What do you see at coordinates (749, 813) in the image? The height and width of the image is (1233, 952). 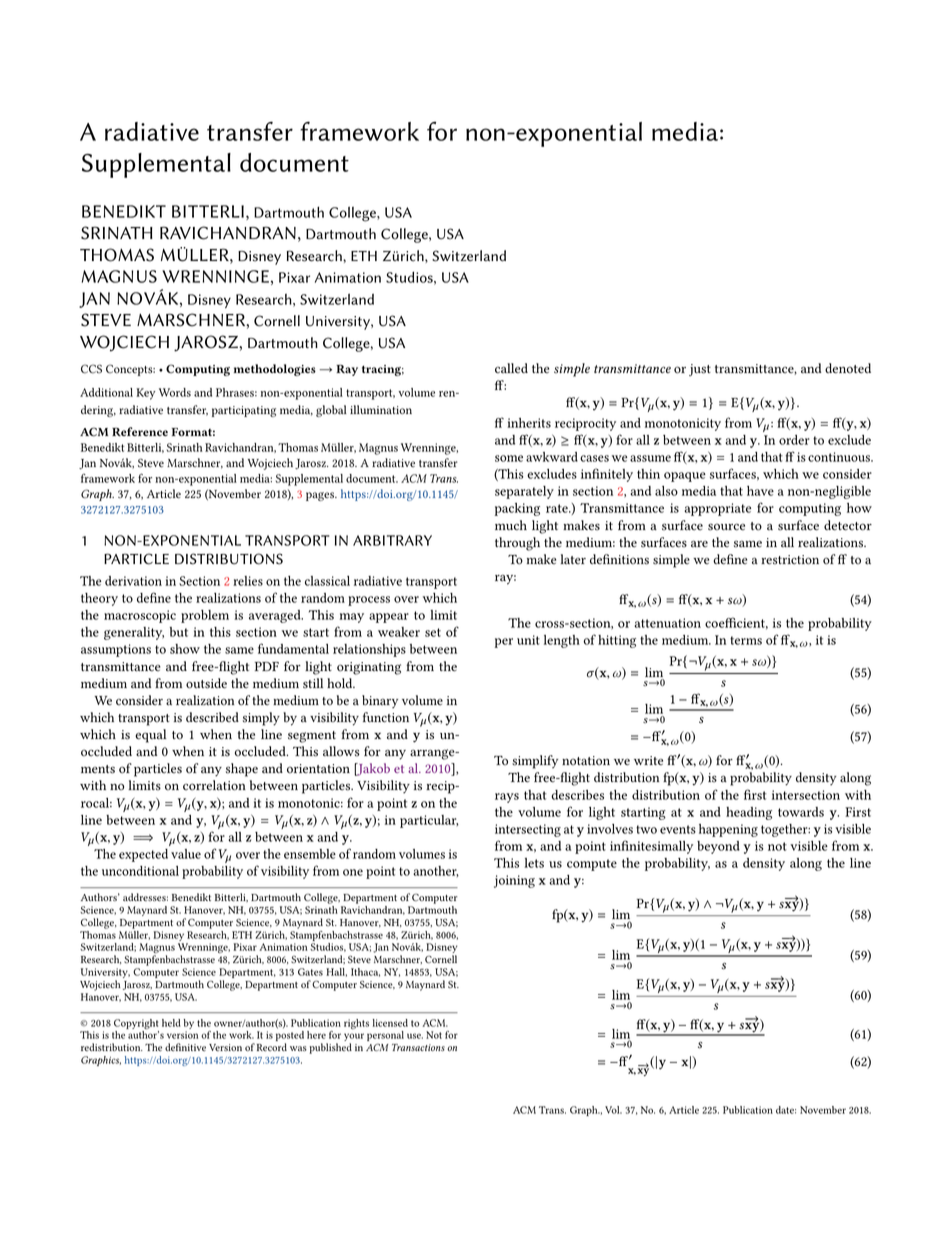 I see `heading` at bounding box center [749, 813].
